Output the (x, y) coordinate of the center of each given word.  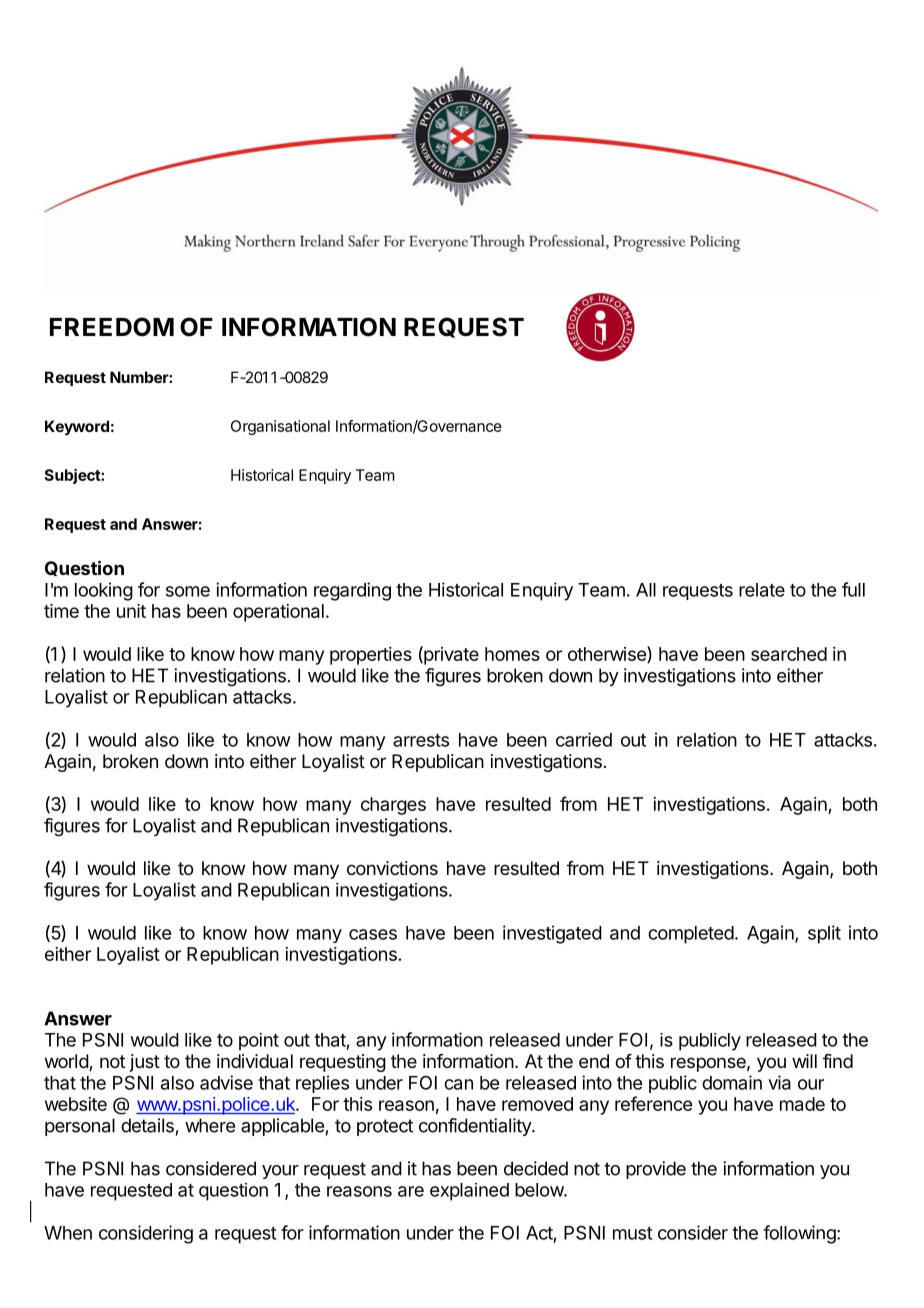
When (68, 1233)
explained (469, 1192)
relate (762, 590)
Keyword (77, 428)
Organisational (280, 427)
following (799, 1234)
